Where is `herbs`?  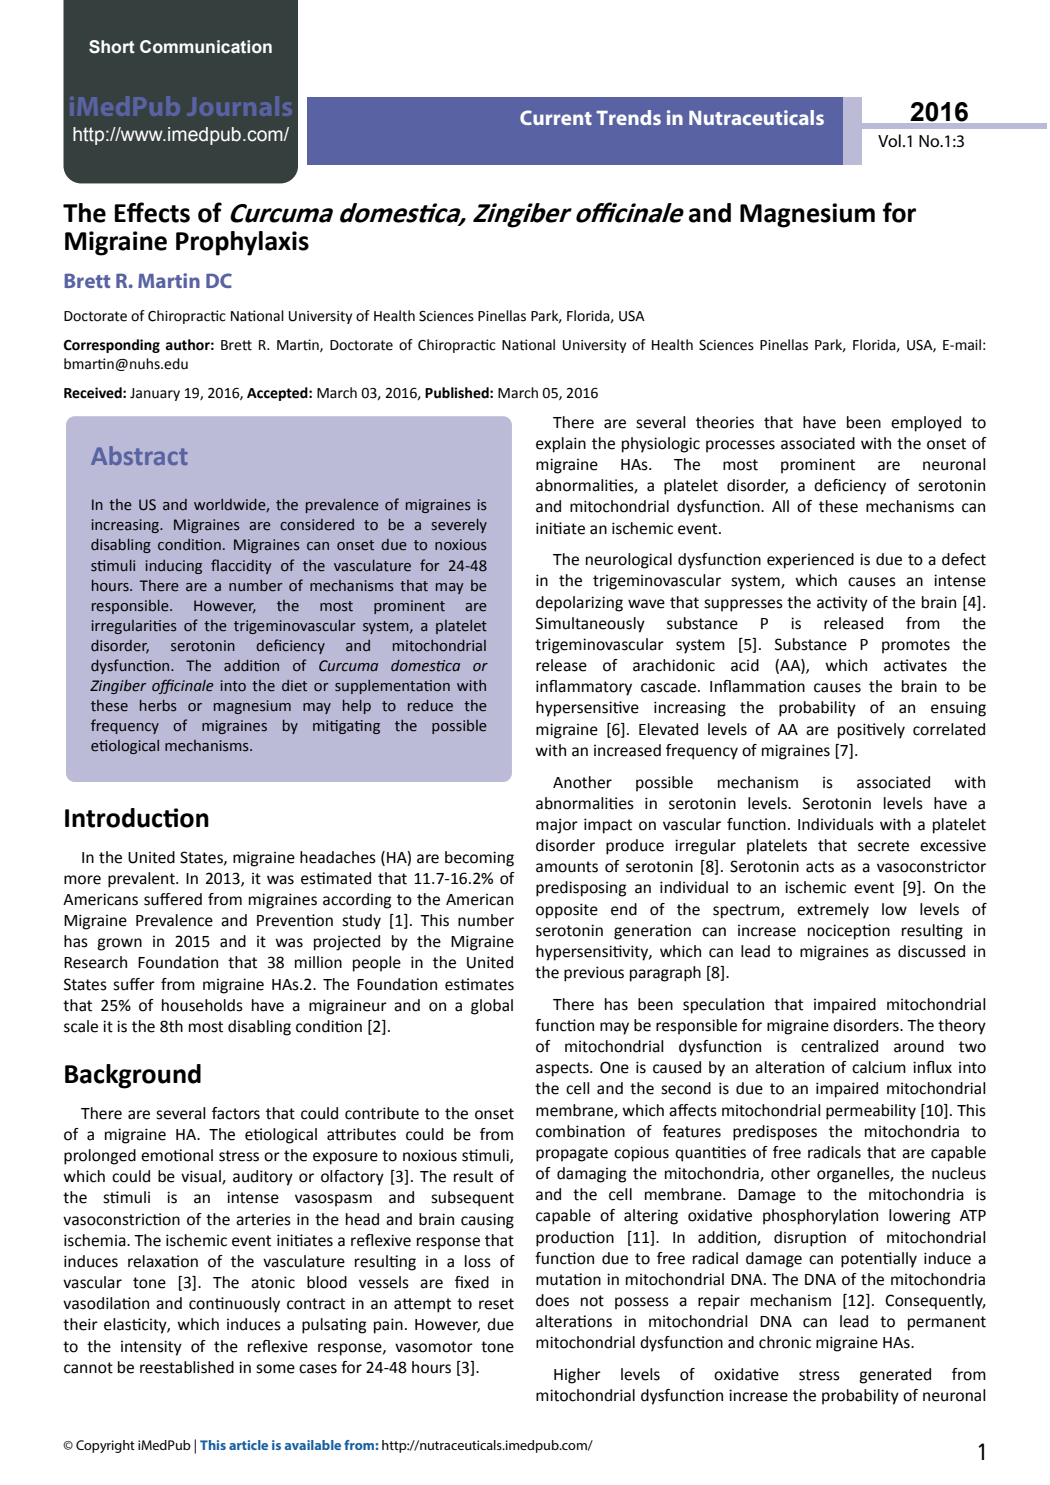
herbs is located at coordinates (158, 706).
